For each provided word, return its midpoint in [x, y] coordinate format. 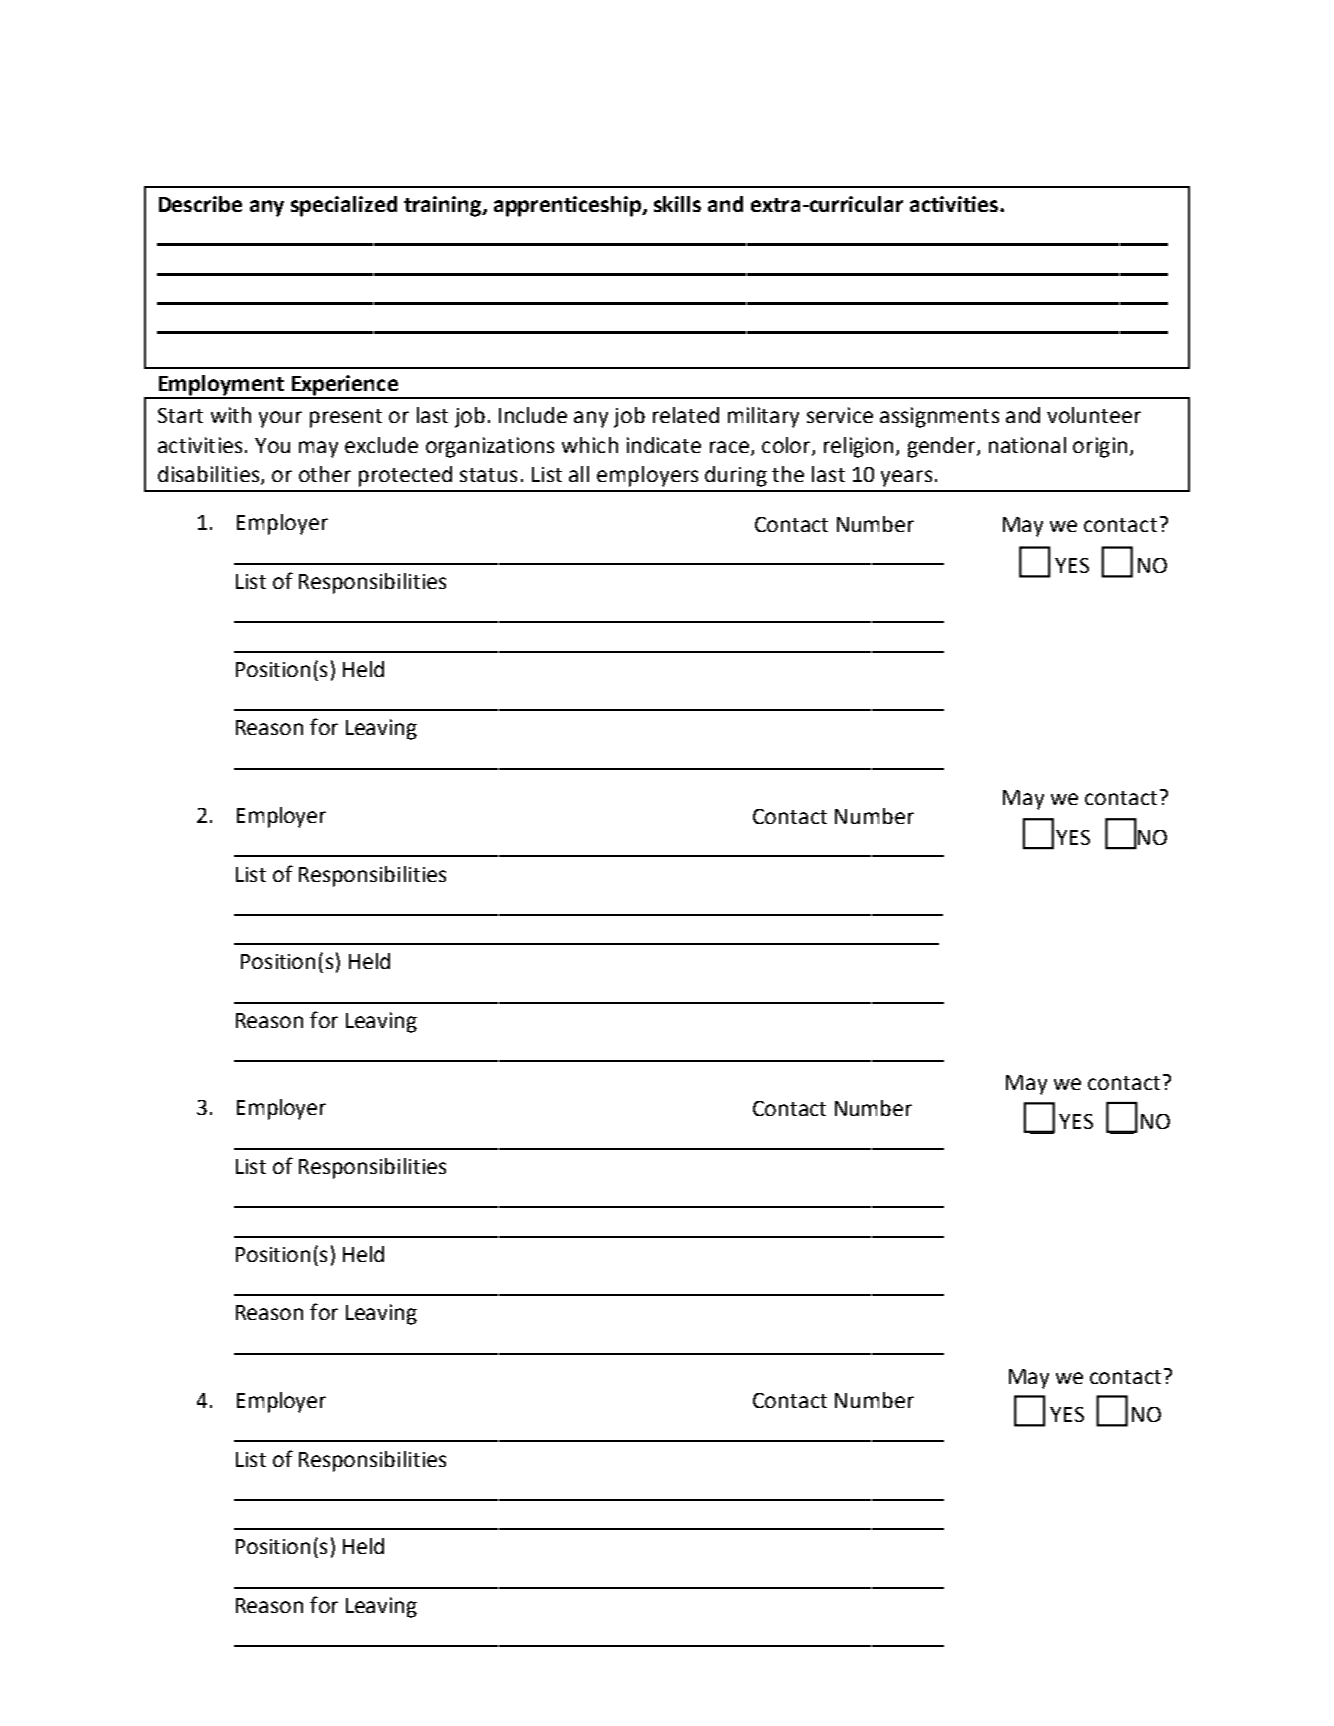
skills [677, 204]
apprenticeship [569, 206]
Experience [344, 386]
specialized [344, 206]
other [325, 474]
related [686, 415]
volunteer [1094, 415]
